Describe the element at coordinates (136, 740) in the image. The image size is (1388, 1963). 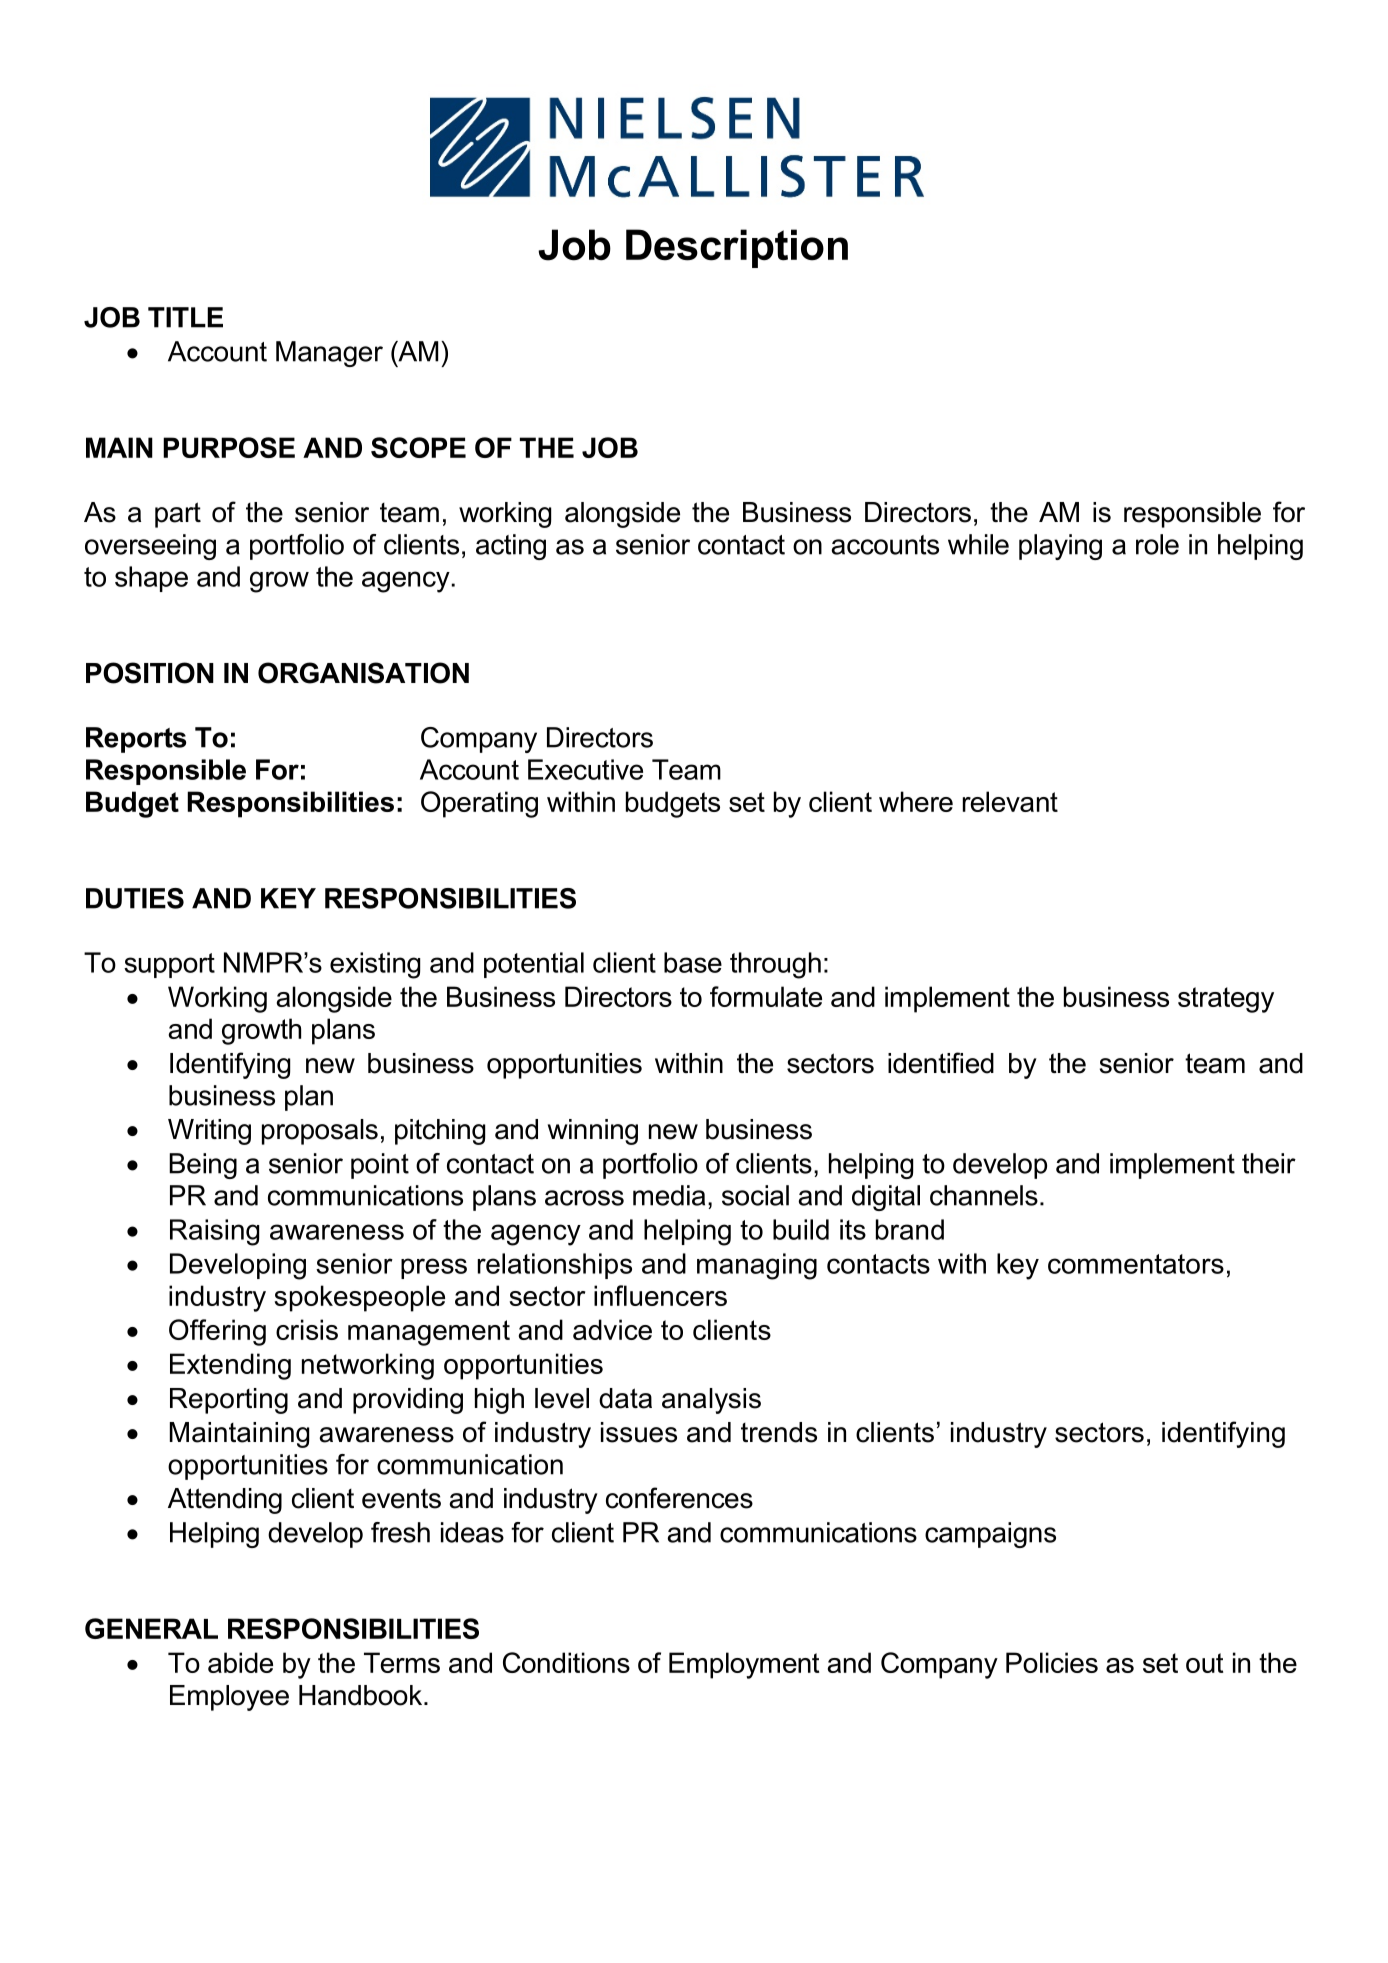
I see `Reports` at that location.
